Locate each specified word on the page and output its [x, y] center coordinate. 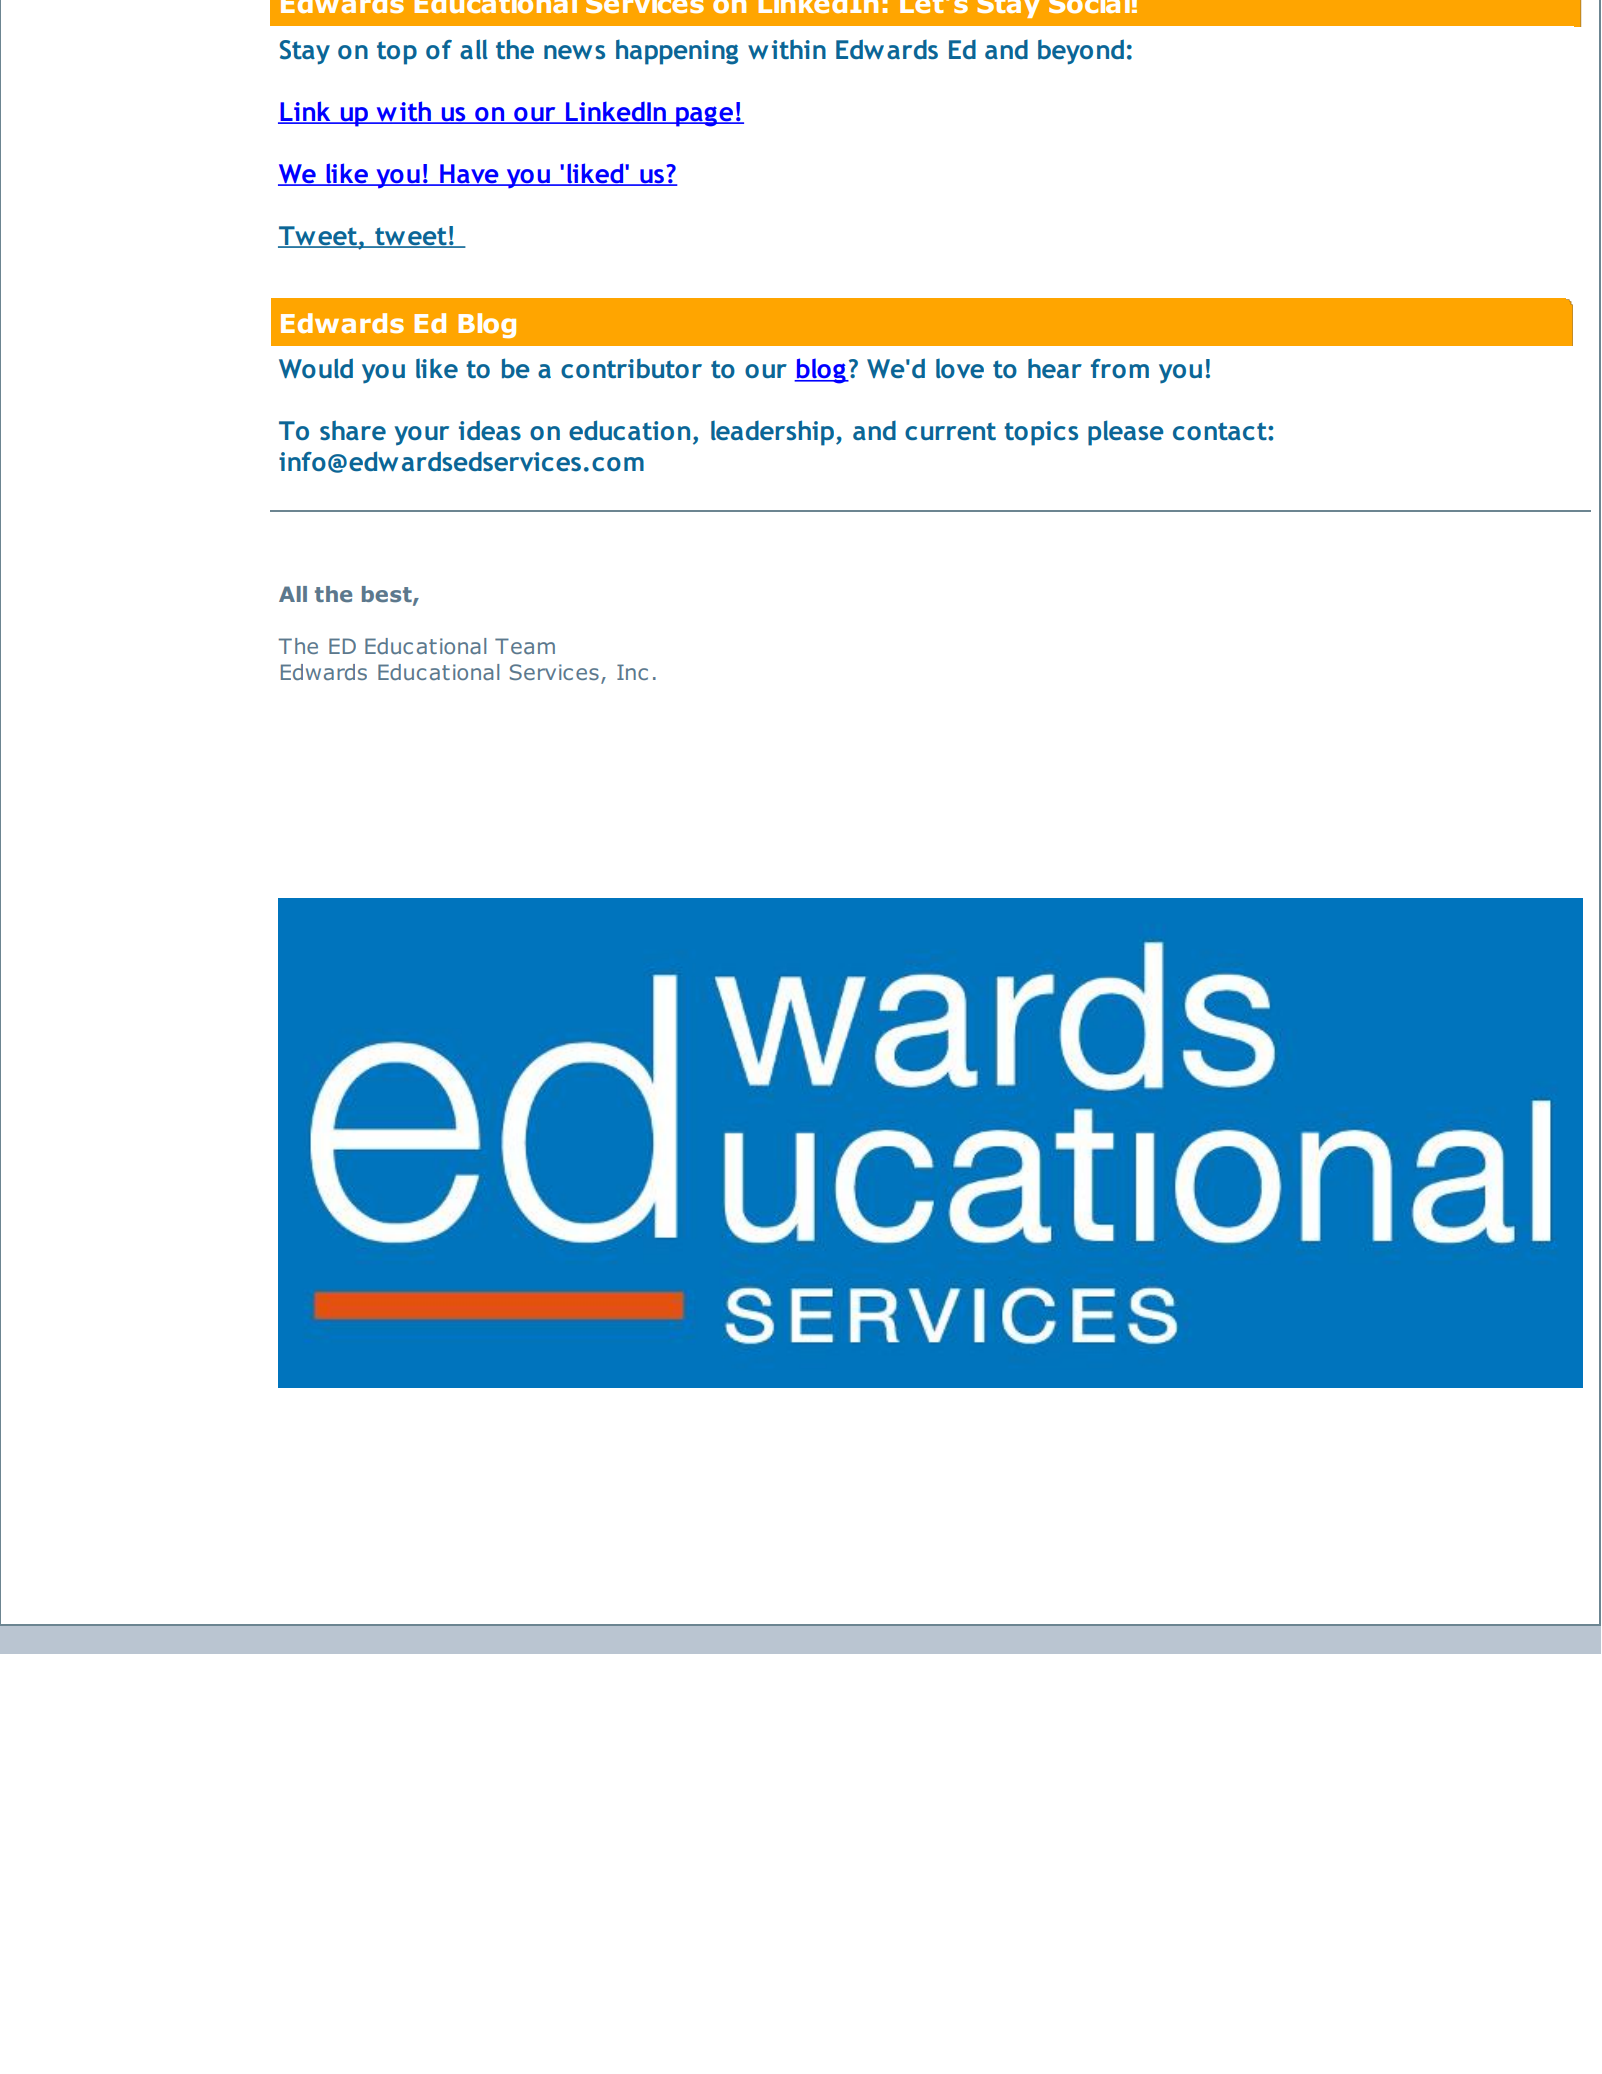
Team [525, 646]
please [1126, 433]
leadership [774, 433]
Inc [632, 672]
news [574, 52]
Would [316, 368]
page [704, 116]
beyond [1081, 52]
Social [1089, 7]
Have [469, 174]
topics [1041, 433]
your [422, 436]
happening [677, 52]
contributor [631, 368]
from [1120, 368]
